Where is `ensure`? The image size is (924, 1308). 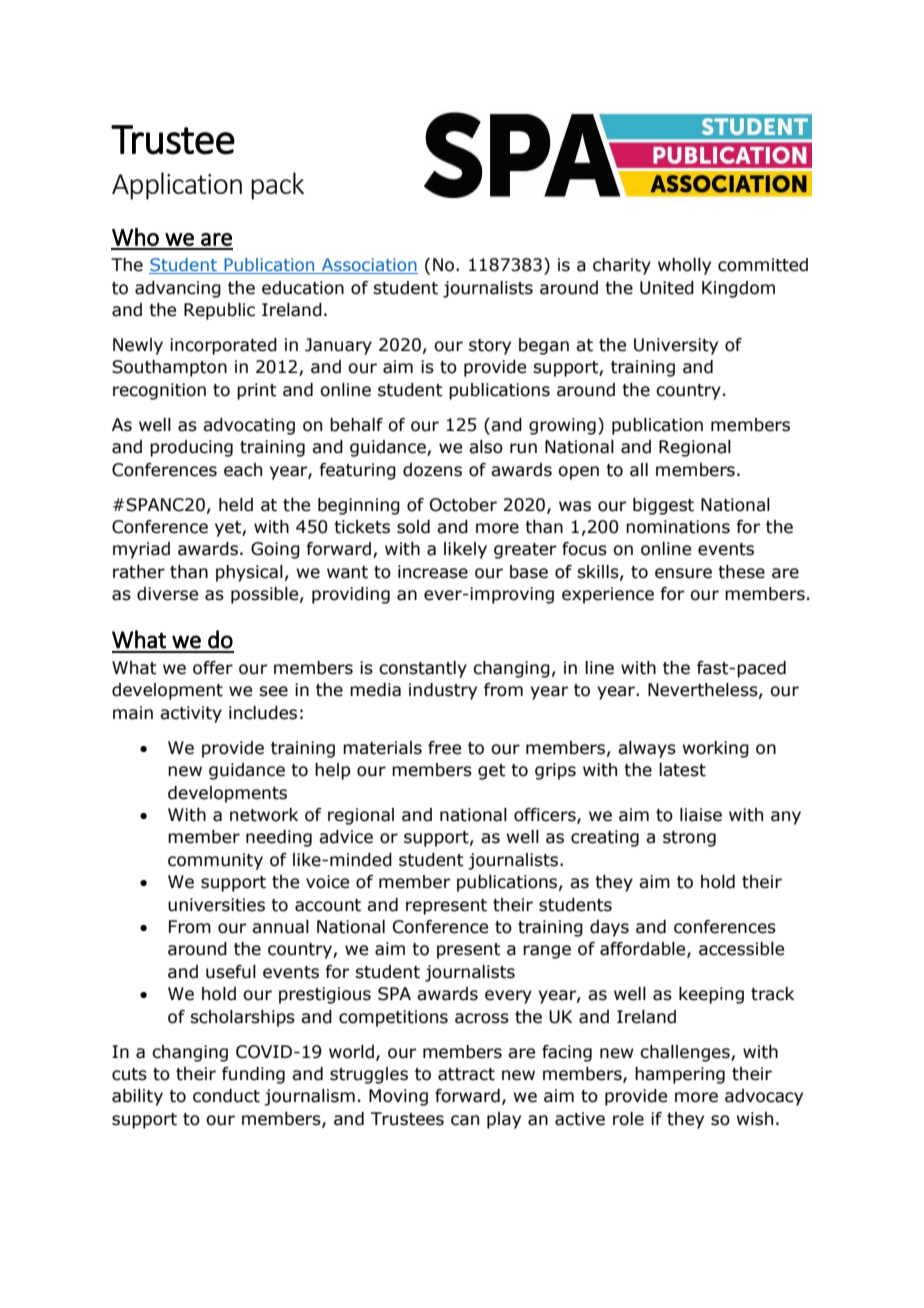 ensure is located at coordinates (683, 573).
